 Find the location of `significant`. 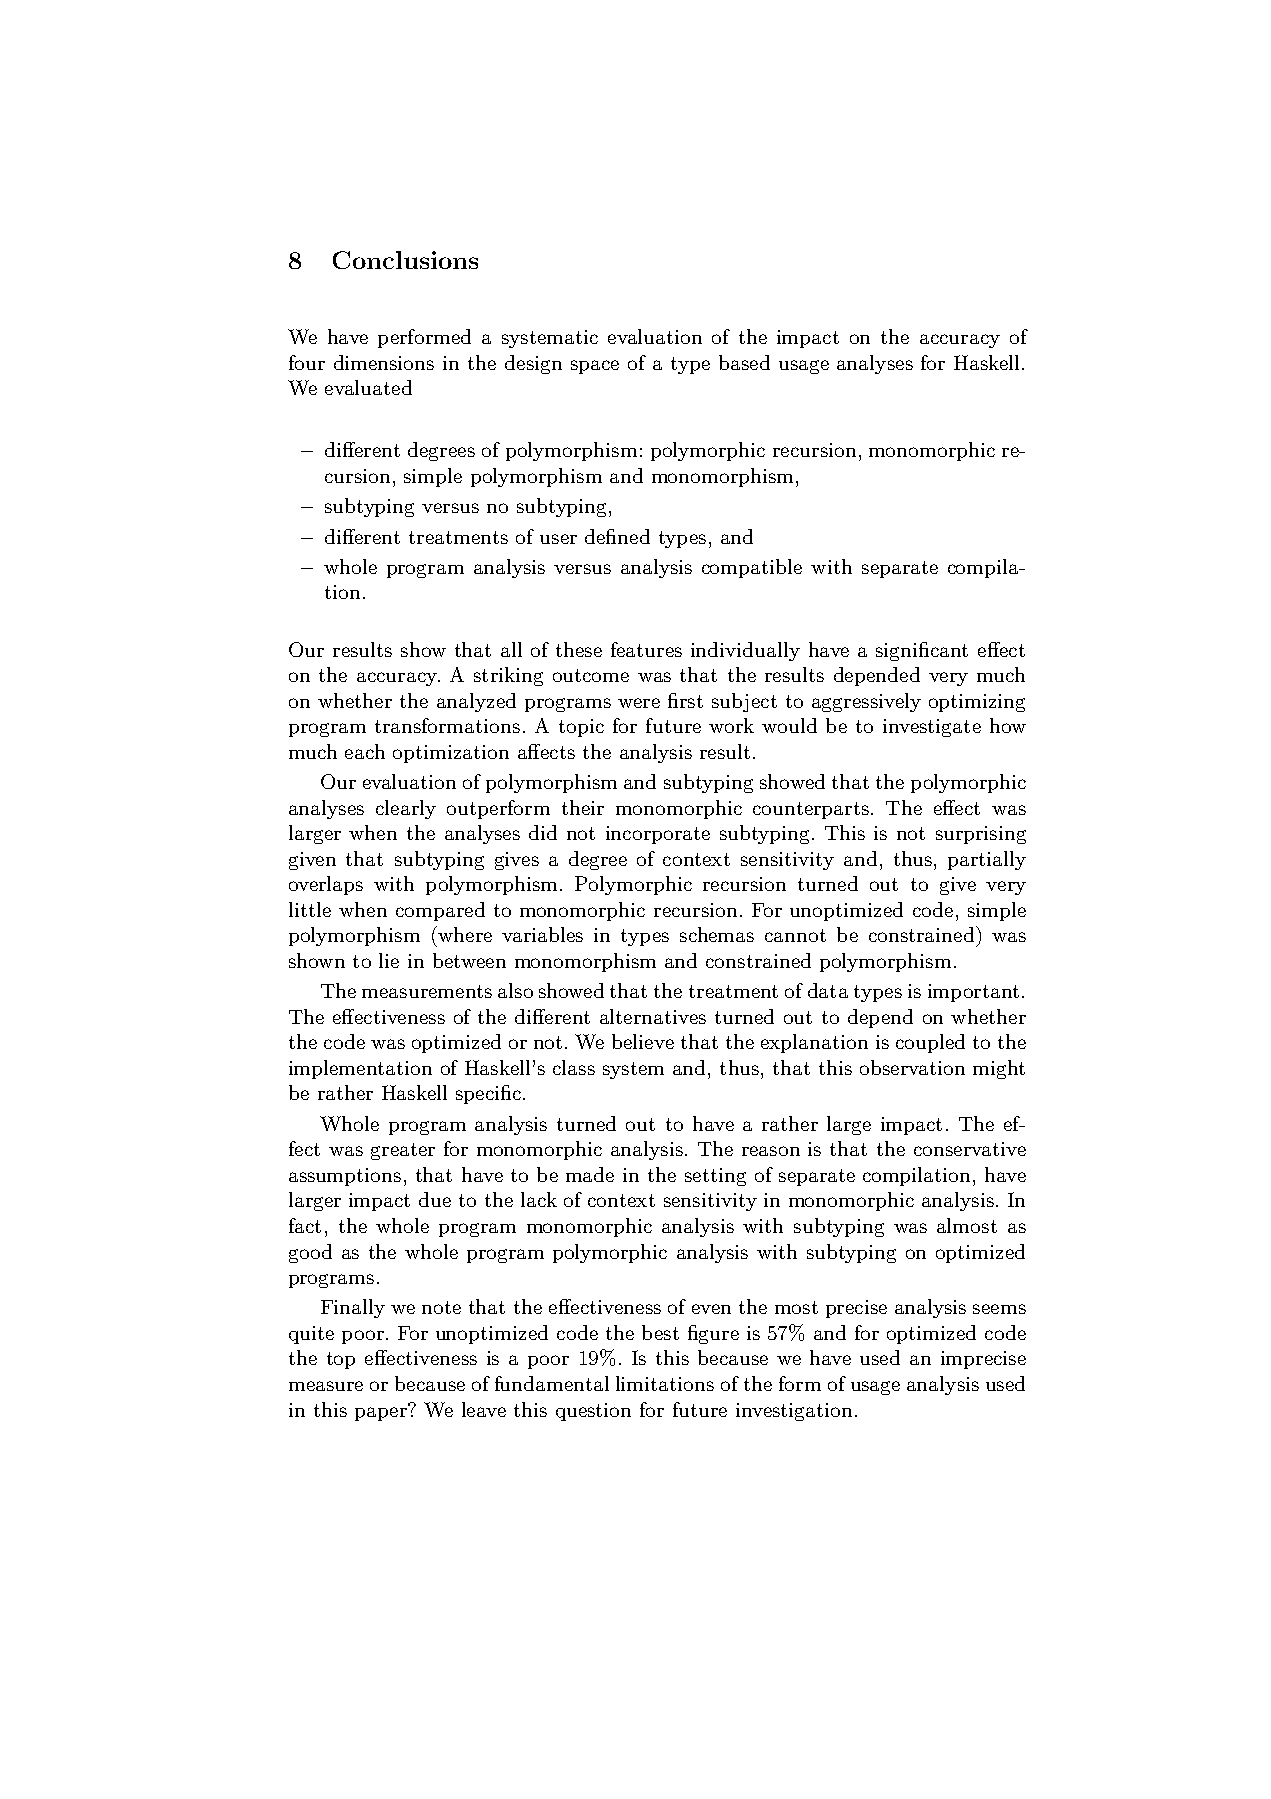

significant is located at coordinates (922, 651).
